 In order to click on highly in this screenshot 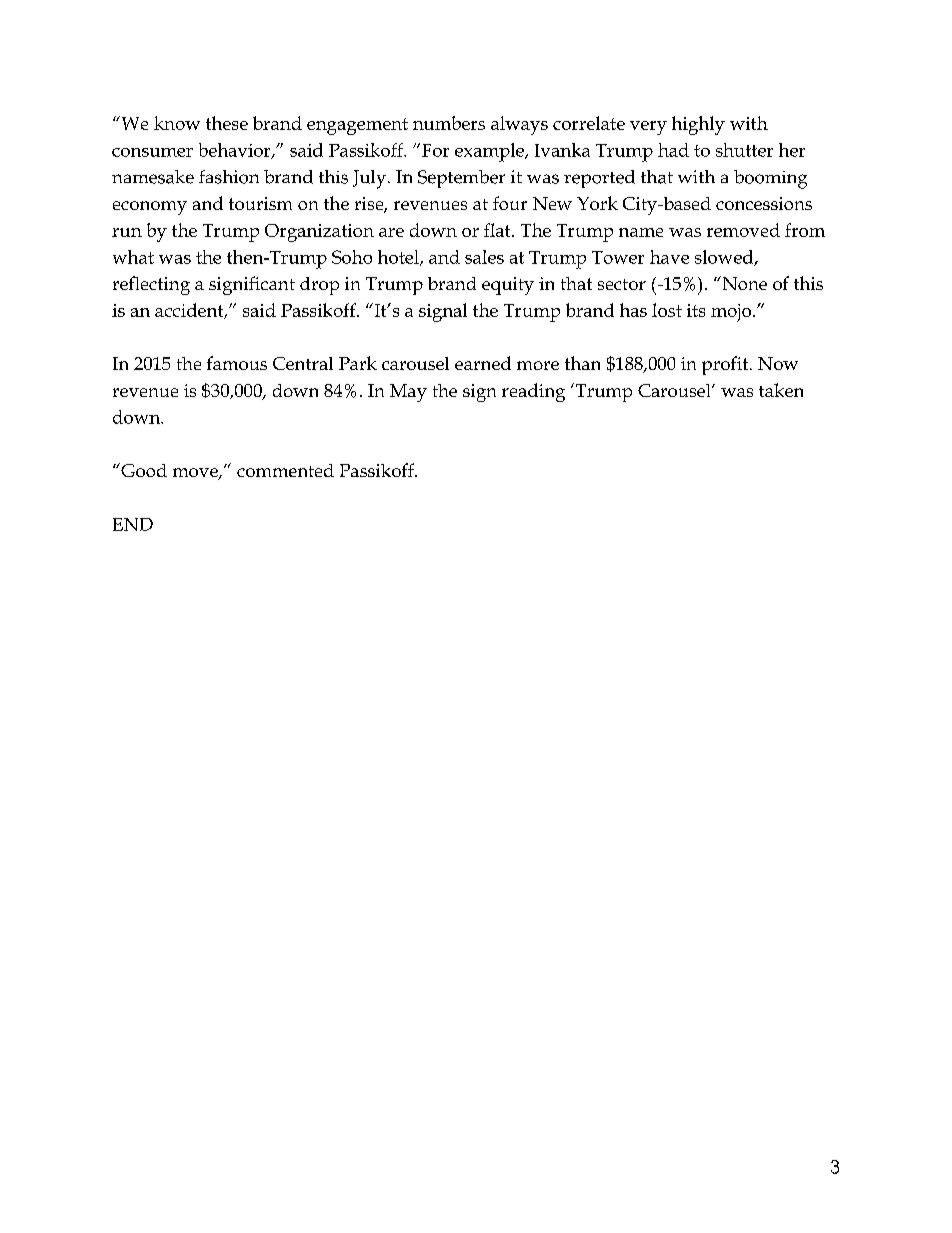, I will do `click(698, 125)`.
